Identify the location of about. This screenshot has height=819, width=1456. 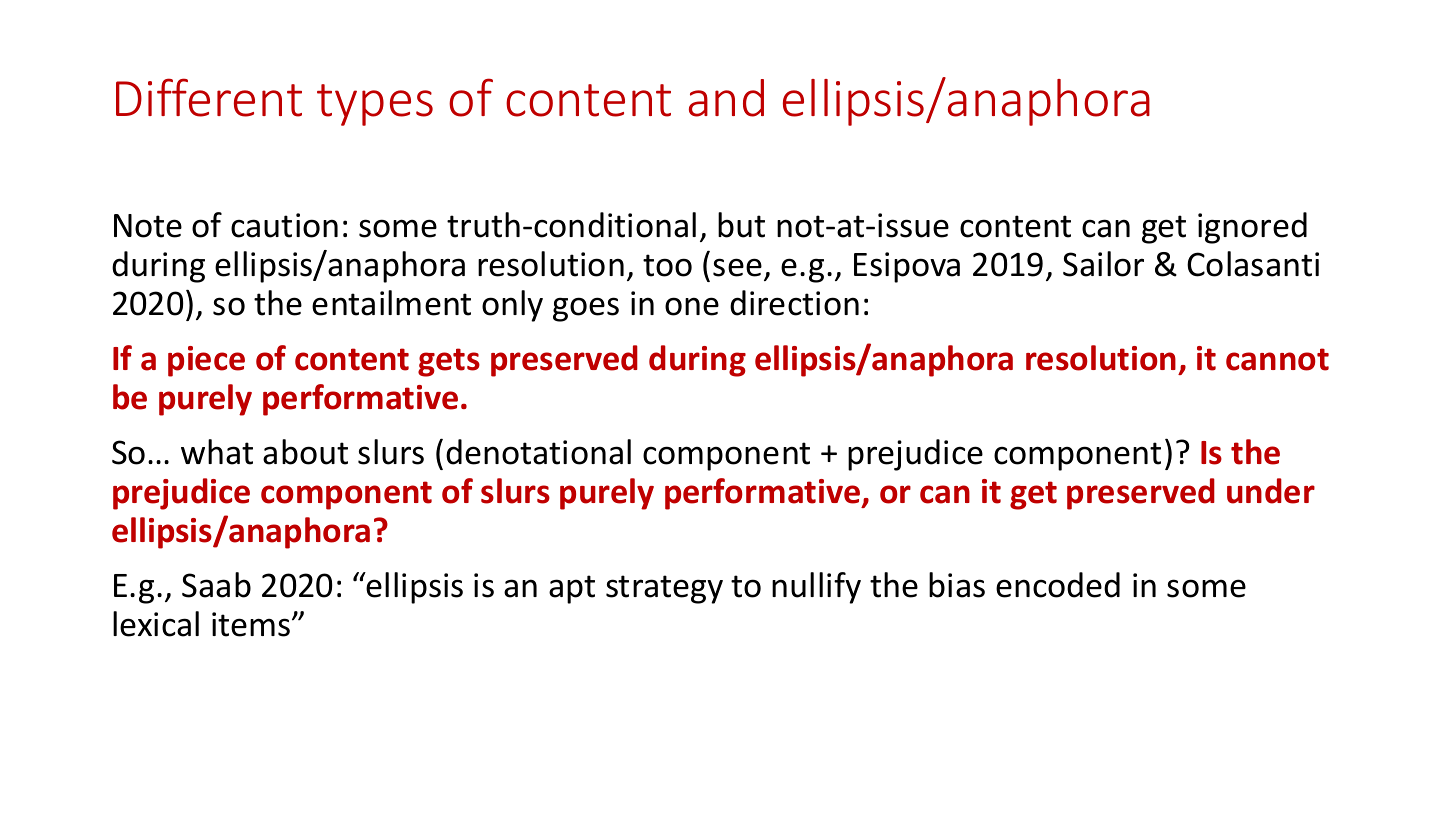
(305, 452).
